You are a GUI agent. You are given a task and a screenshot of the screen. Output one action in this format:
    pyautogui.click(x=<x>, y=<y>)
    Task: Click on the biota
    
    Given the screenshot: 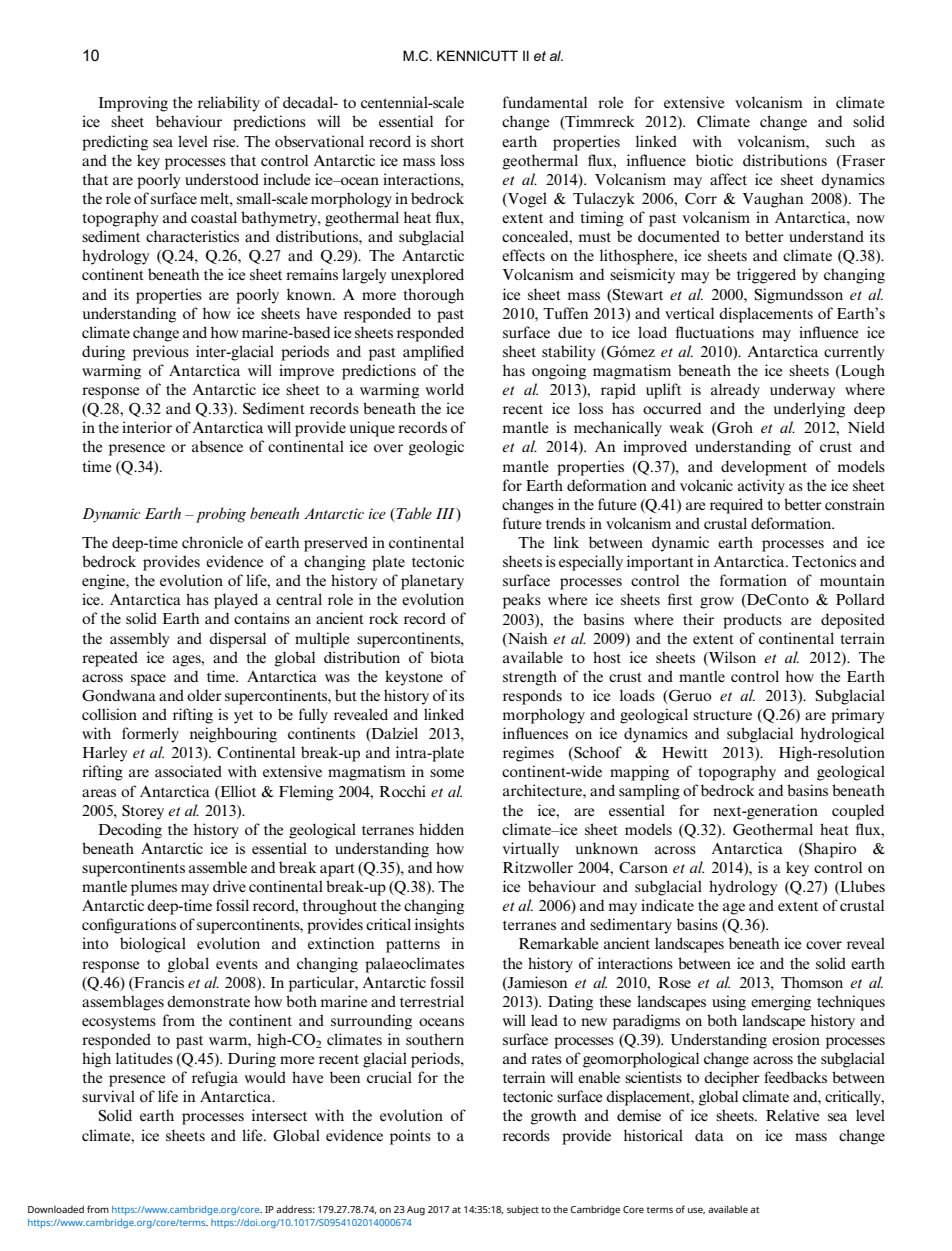 What is the action you would take?
    pyautogui.click(x=447, y=657)
